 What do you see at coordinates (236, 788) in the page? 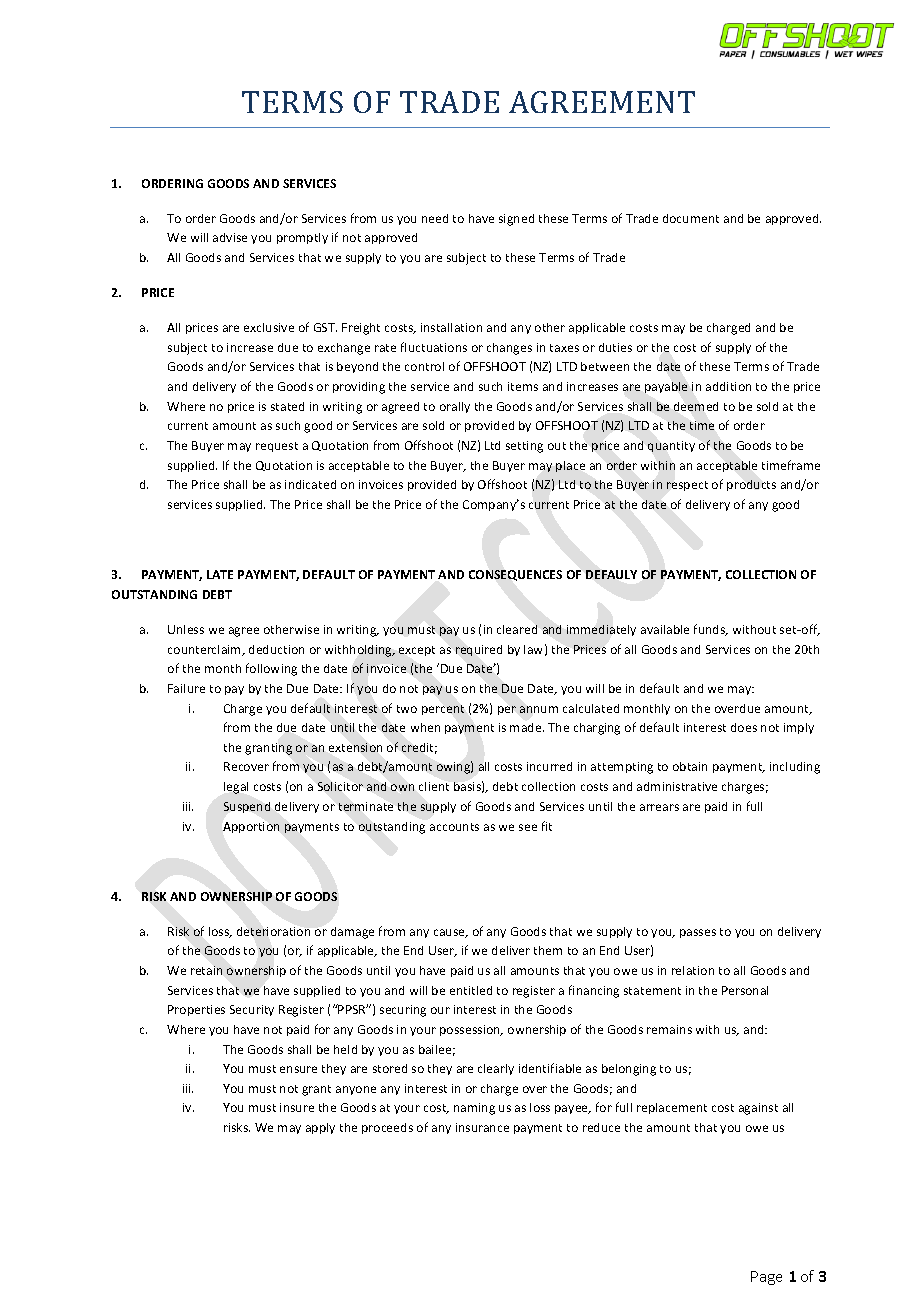
I see `legal` at bounding box center [236, 788].
